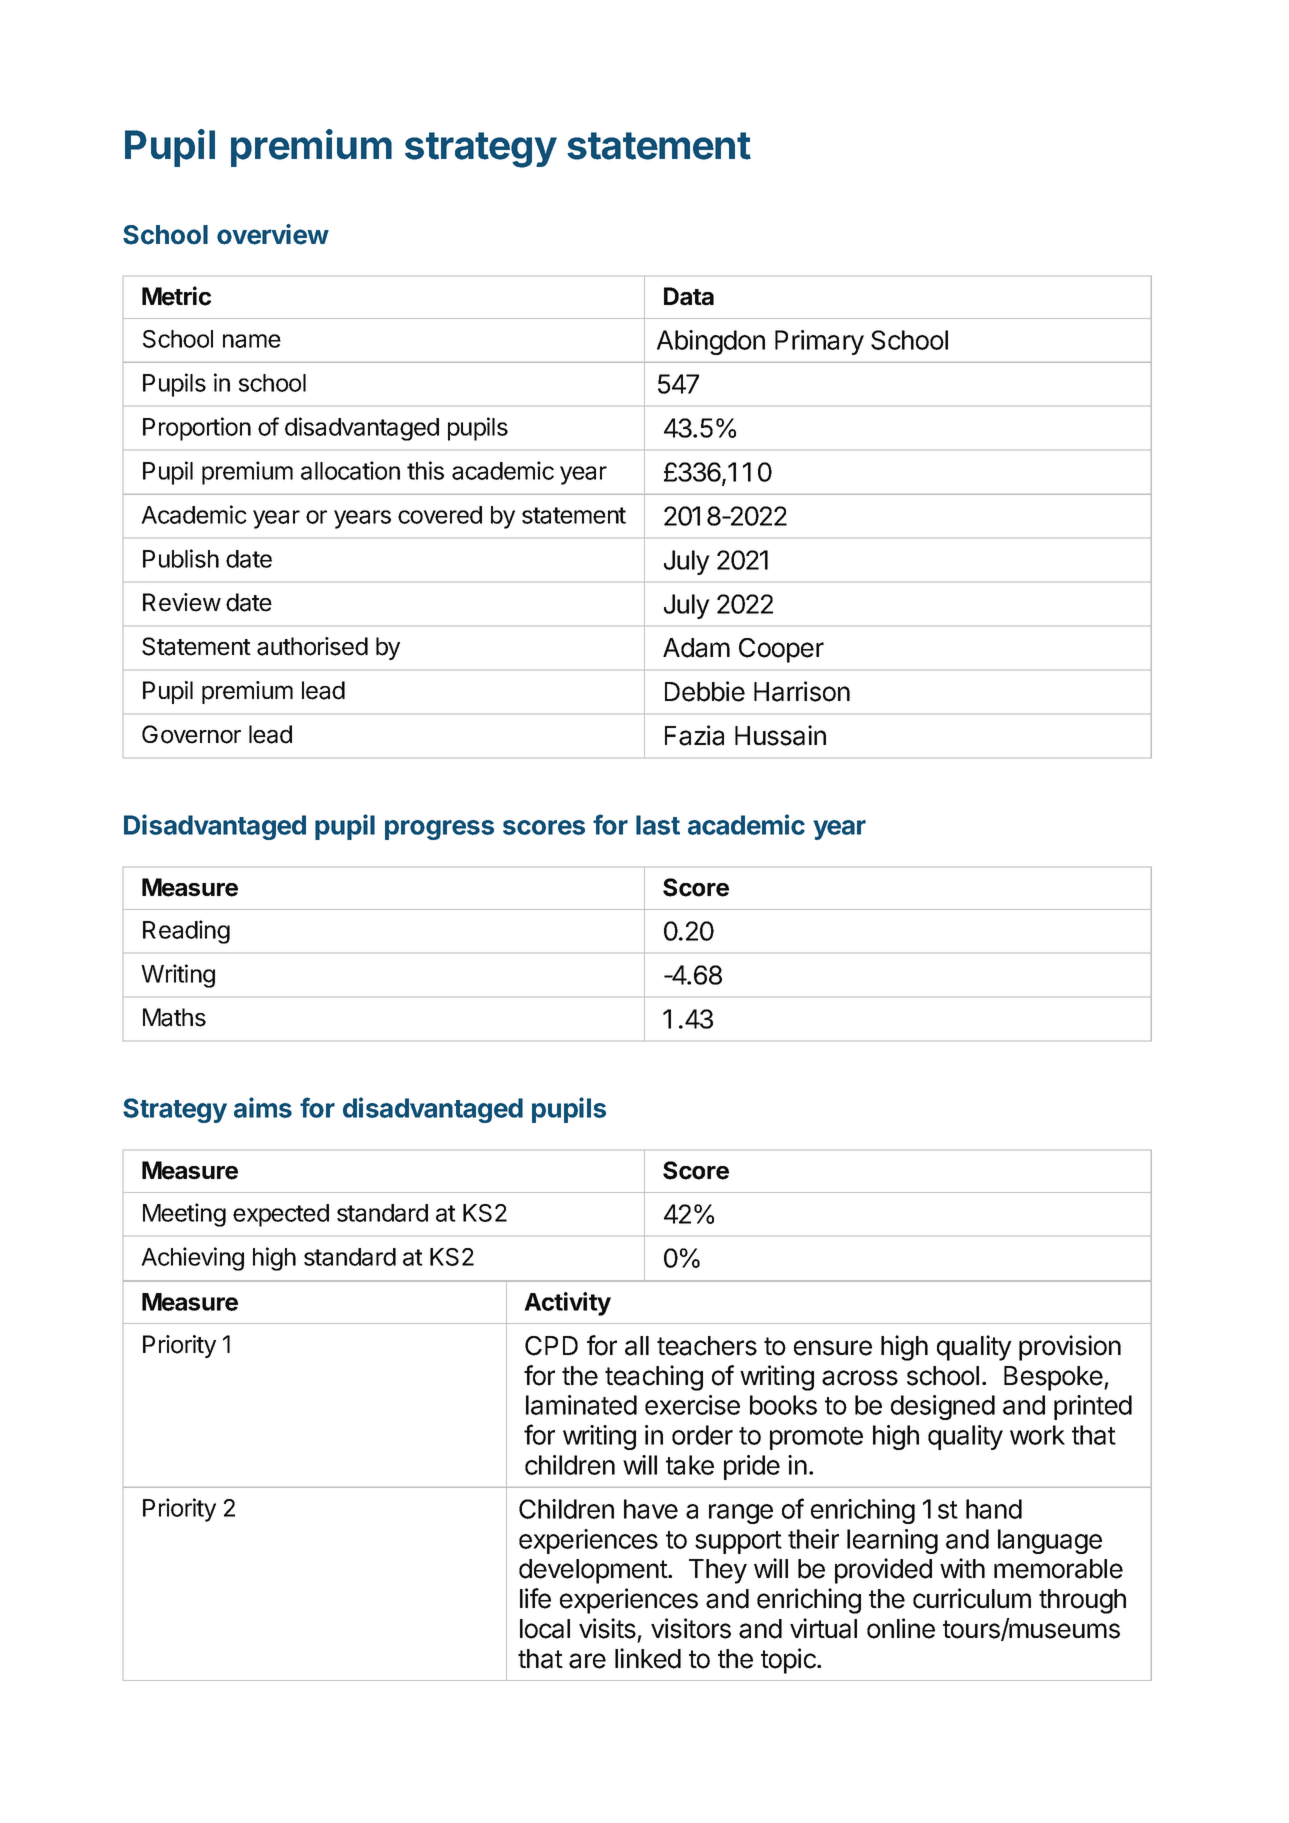 The image size is (1289, 1823). Describe the element at coordinates (567, 1304) in the screenshot. I see `Activity` at that location.
